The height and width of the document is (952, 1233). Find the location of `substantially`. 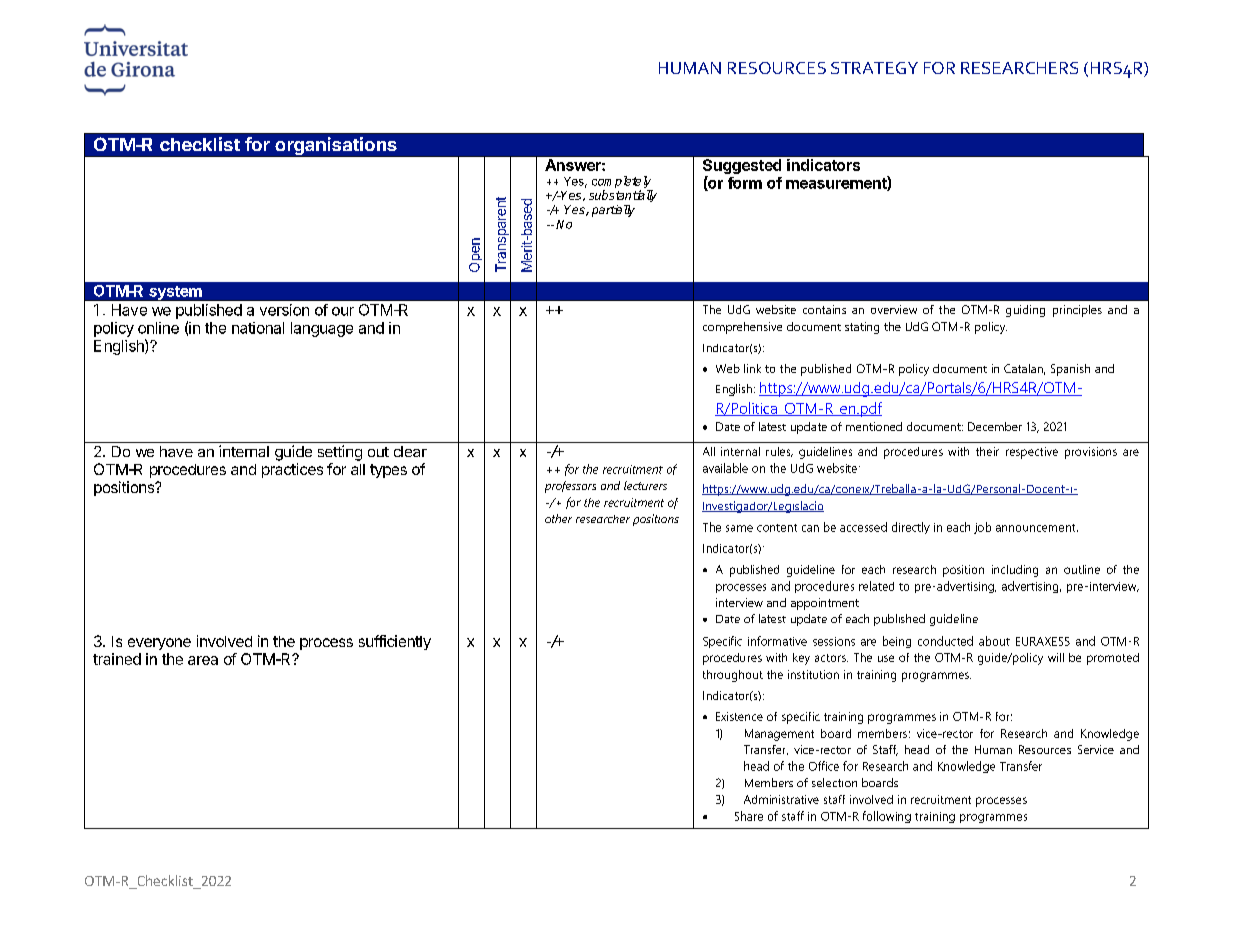

substantially is located at coordinates (623, 196).
